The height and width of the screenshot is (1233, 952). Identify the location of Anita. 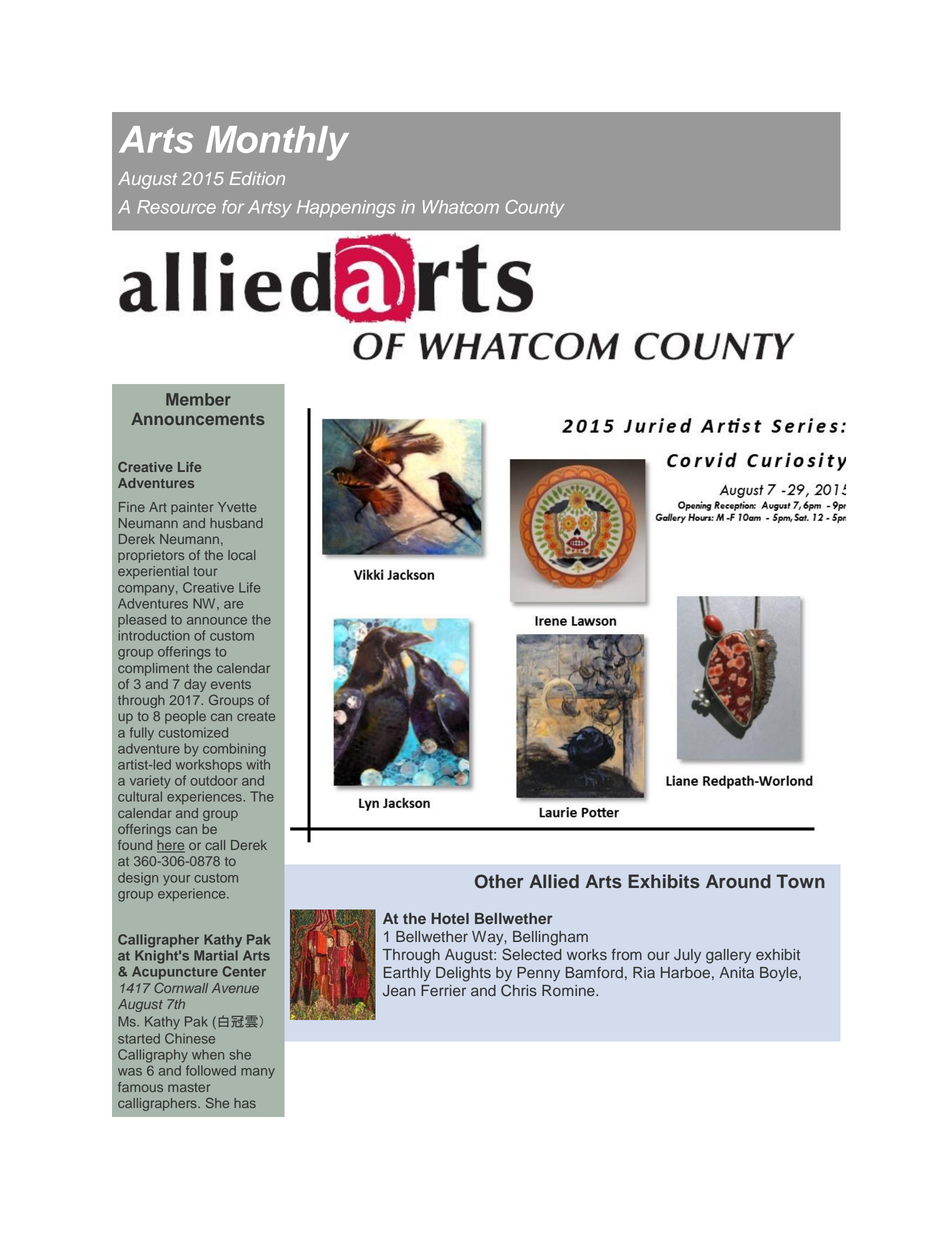
(736, 973).
